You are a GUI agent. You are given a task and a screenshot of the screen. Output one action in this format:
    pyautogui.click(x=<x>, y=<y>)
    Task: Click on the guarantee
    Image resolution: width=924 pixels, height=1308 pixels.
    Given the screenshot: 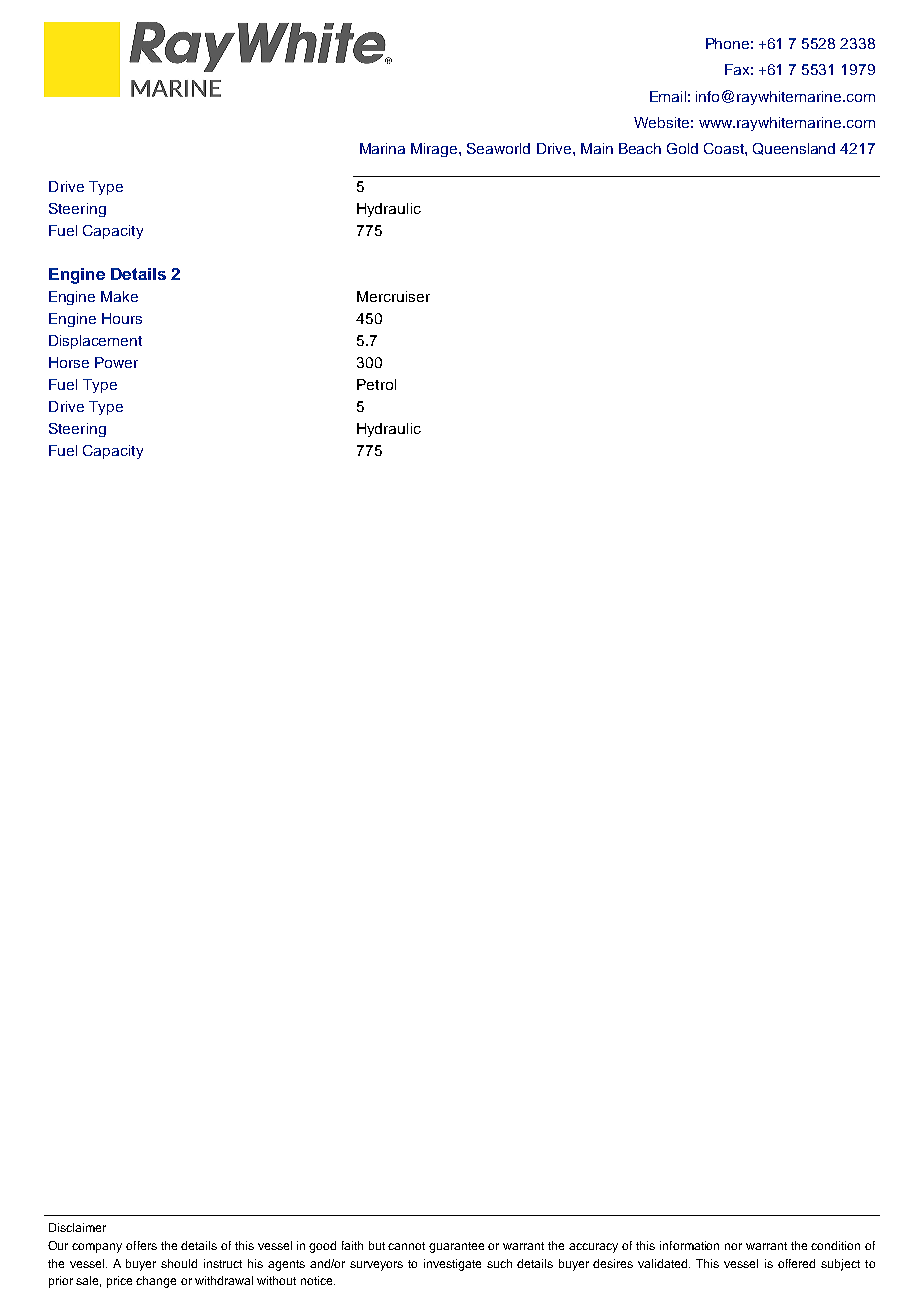 What is the action you would take?
    pyautogui.click(x=456, y=1247)
